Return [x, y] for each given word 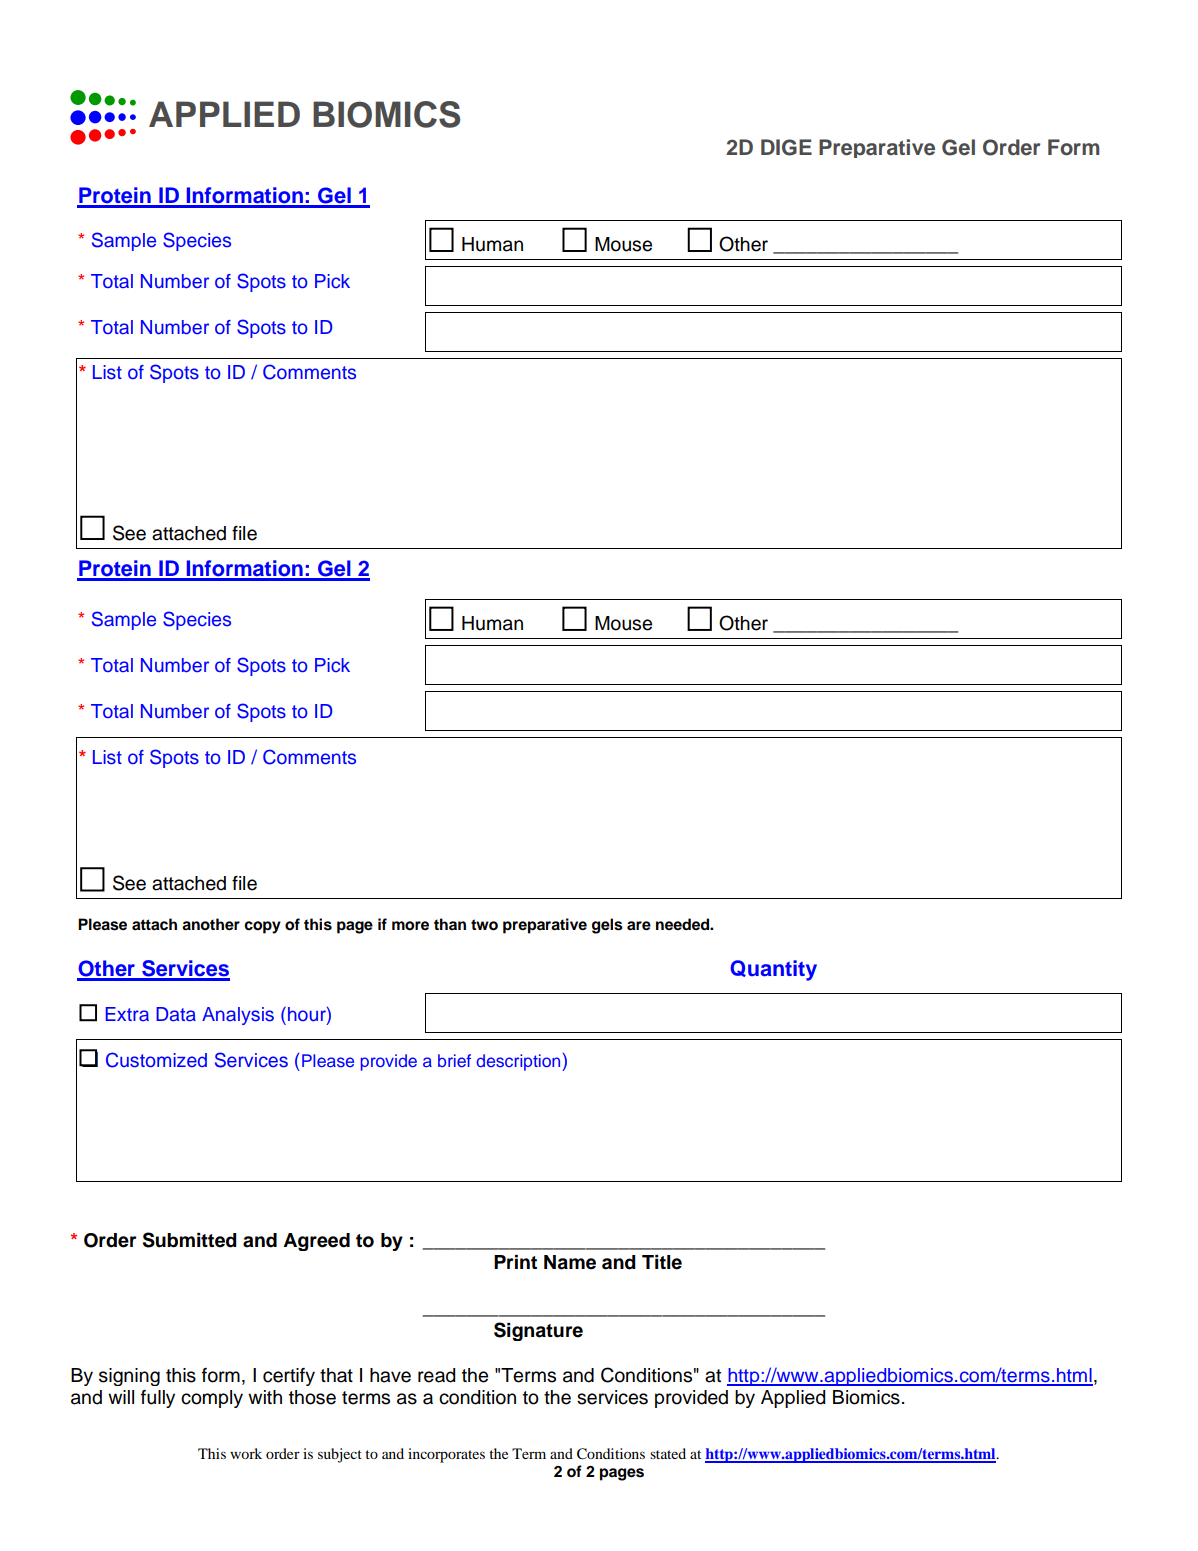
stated [668, 1453]
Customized [156, 1060]
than [450, 924]
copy [262, 927]
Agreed [316, 1242]
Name [570, 1262]
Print [515, 1262]
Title [662, 1262]
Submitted [190, 1240]
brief [454, 1060]
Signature [538, 1331]
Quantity [774, 970]
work [246, 1453]
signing [129, 1377]
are [639, 926]
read [436, 1375]
